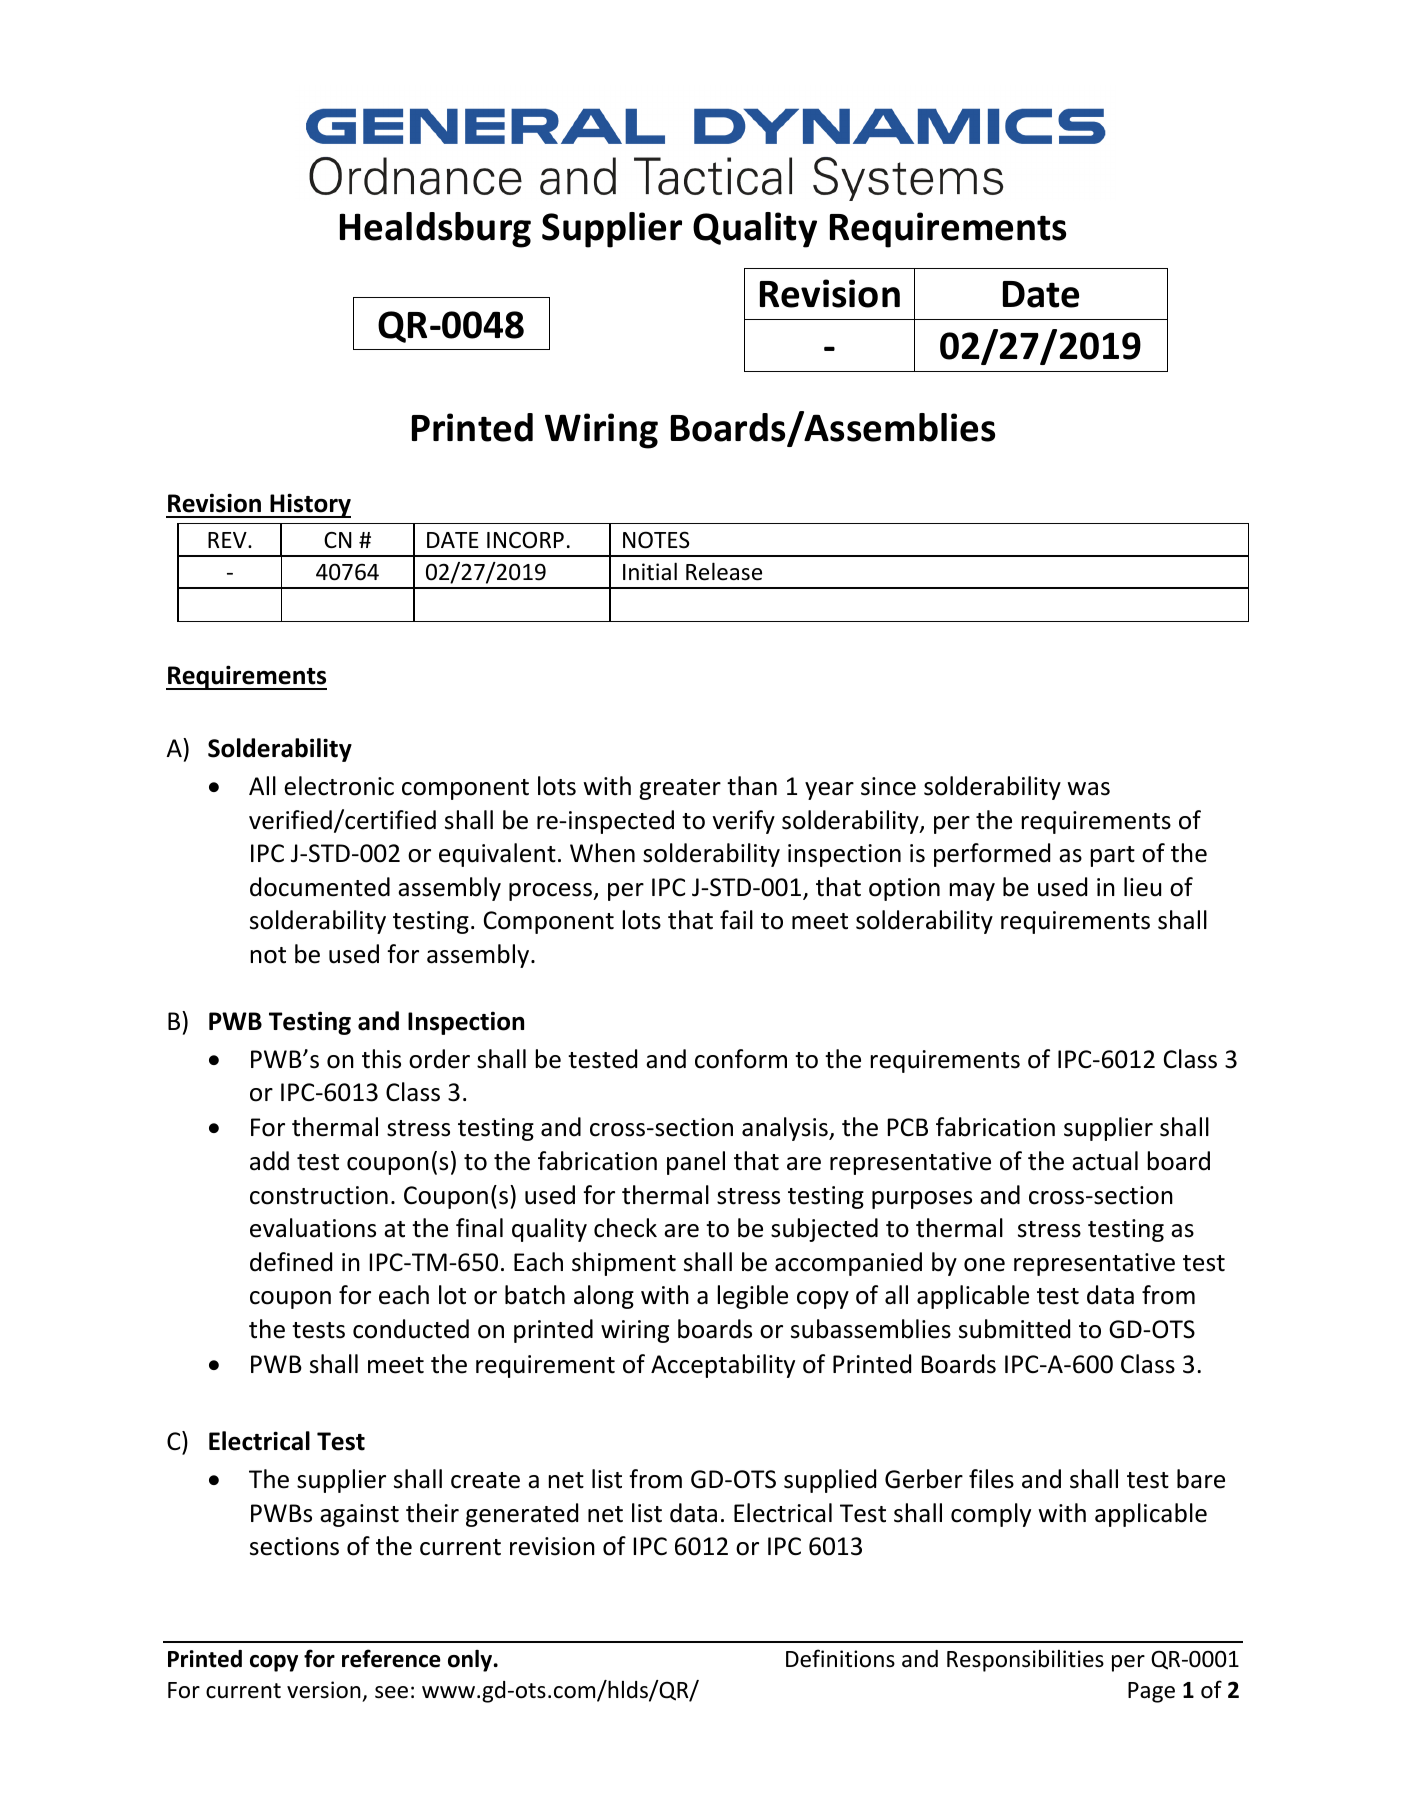  What do you see at coordinates (1088, 789) in the screenshot?
I see `was` at bounding box center [1088, 789].
